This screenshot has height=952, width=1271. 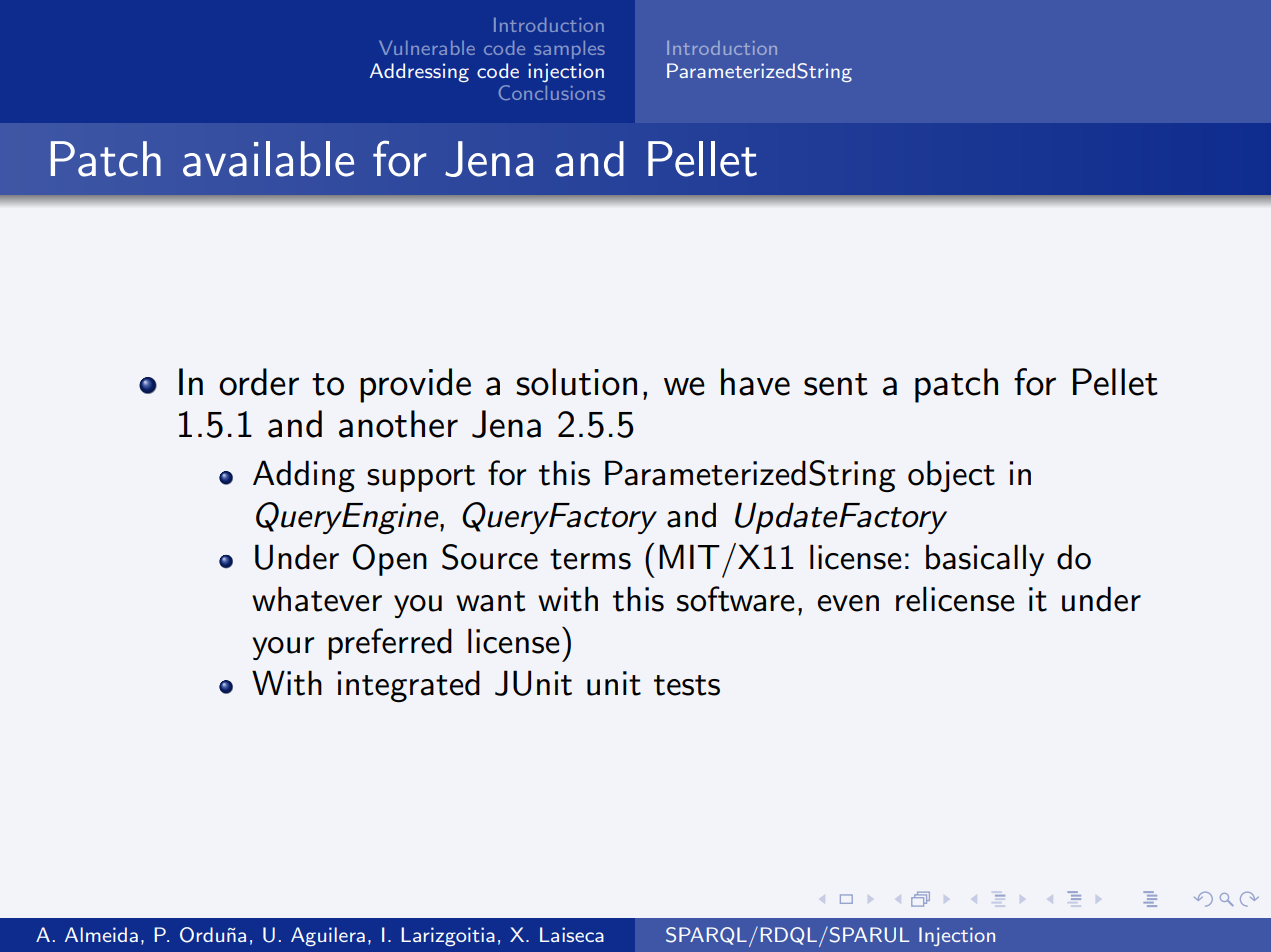 What do you see at coordinates (576, 382) in the screenshot?
I see `solution` at bounding box center [576, 382].
